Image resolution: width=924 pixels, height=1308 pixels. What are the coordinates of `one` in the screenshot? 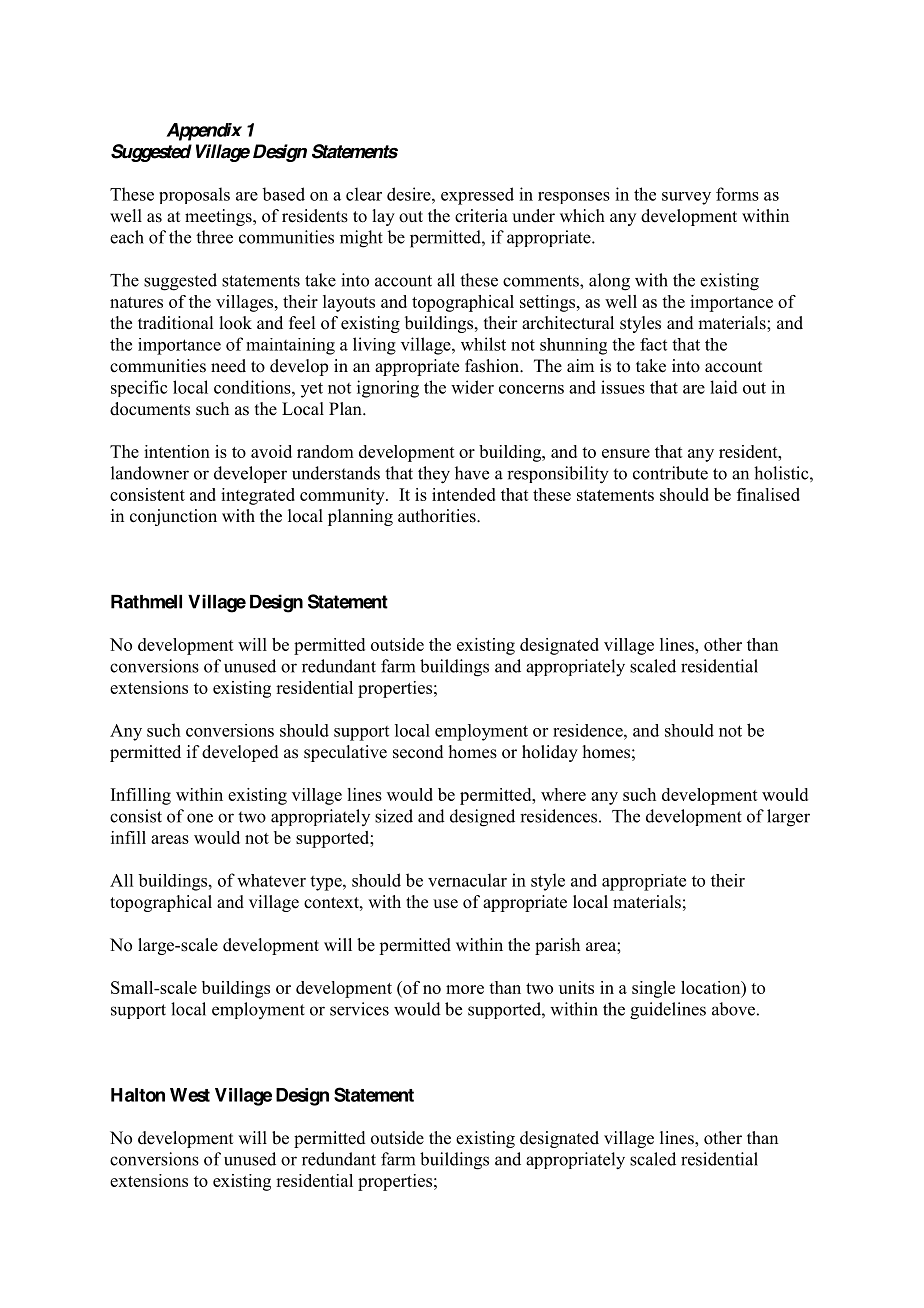 It's located at (200, 818).
